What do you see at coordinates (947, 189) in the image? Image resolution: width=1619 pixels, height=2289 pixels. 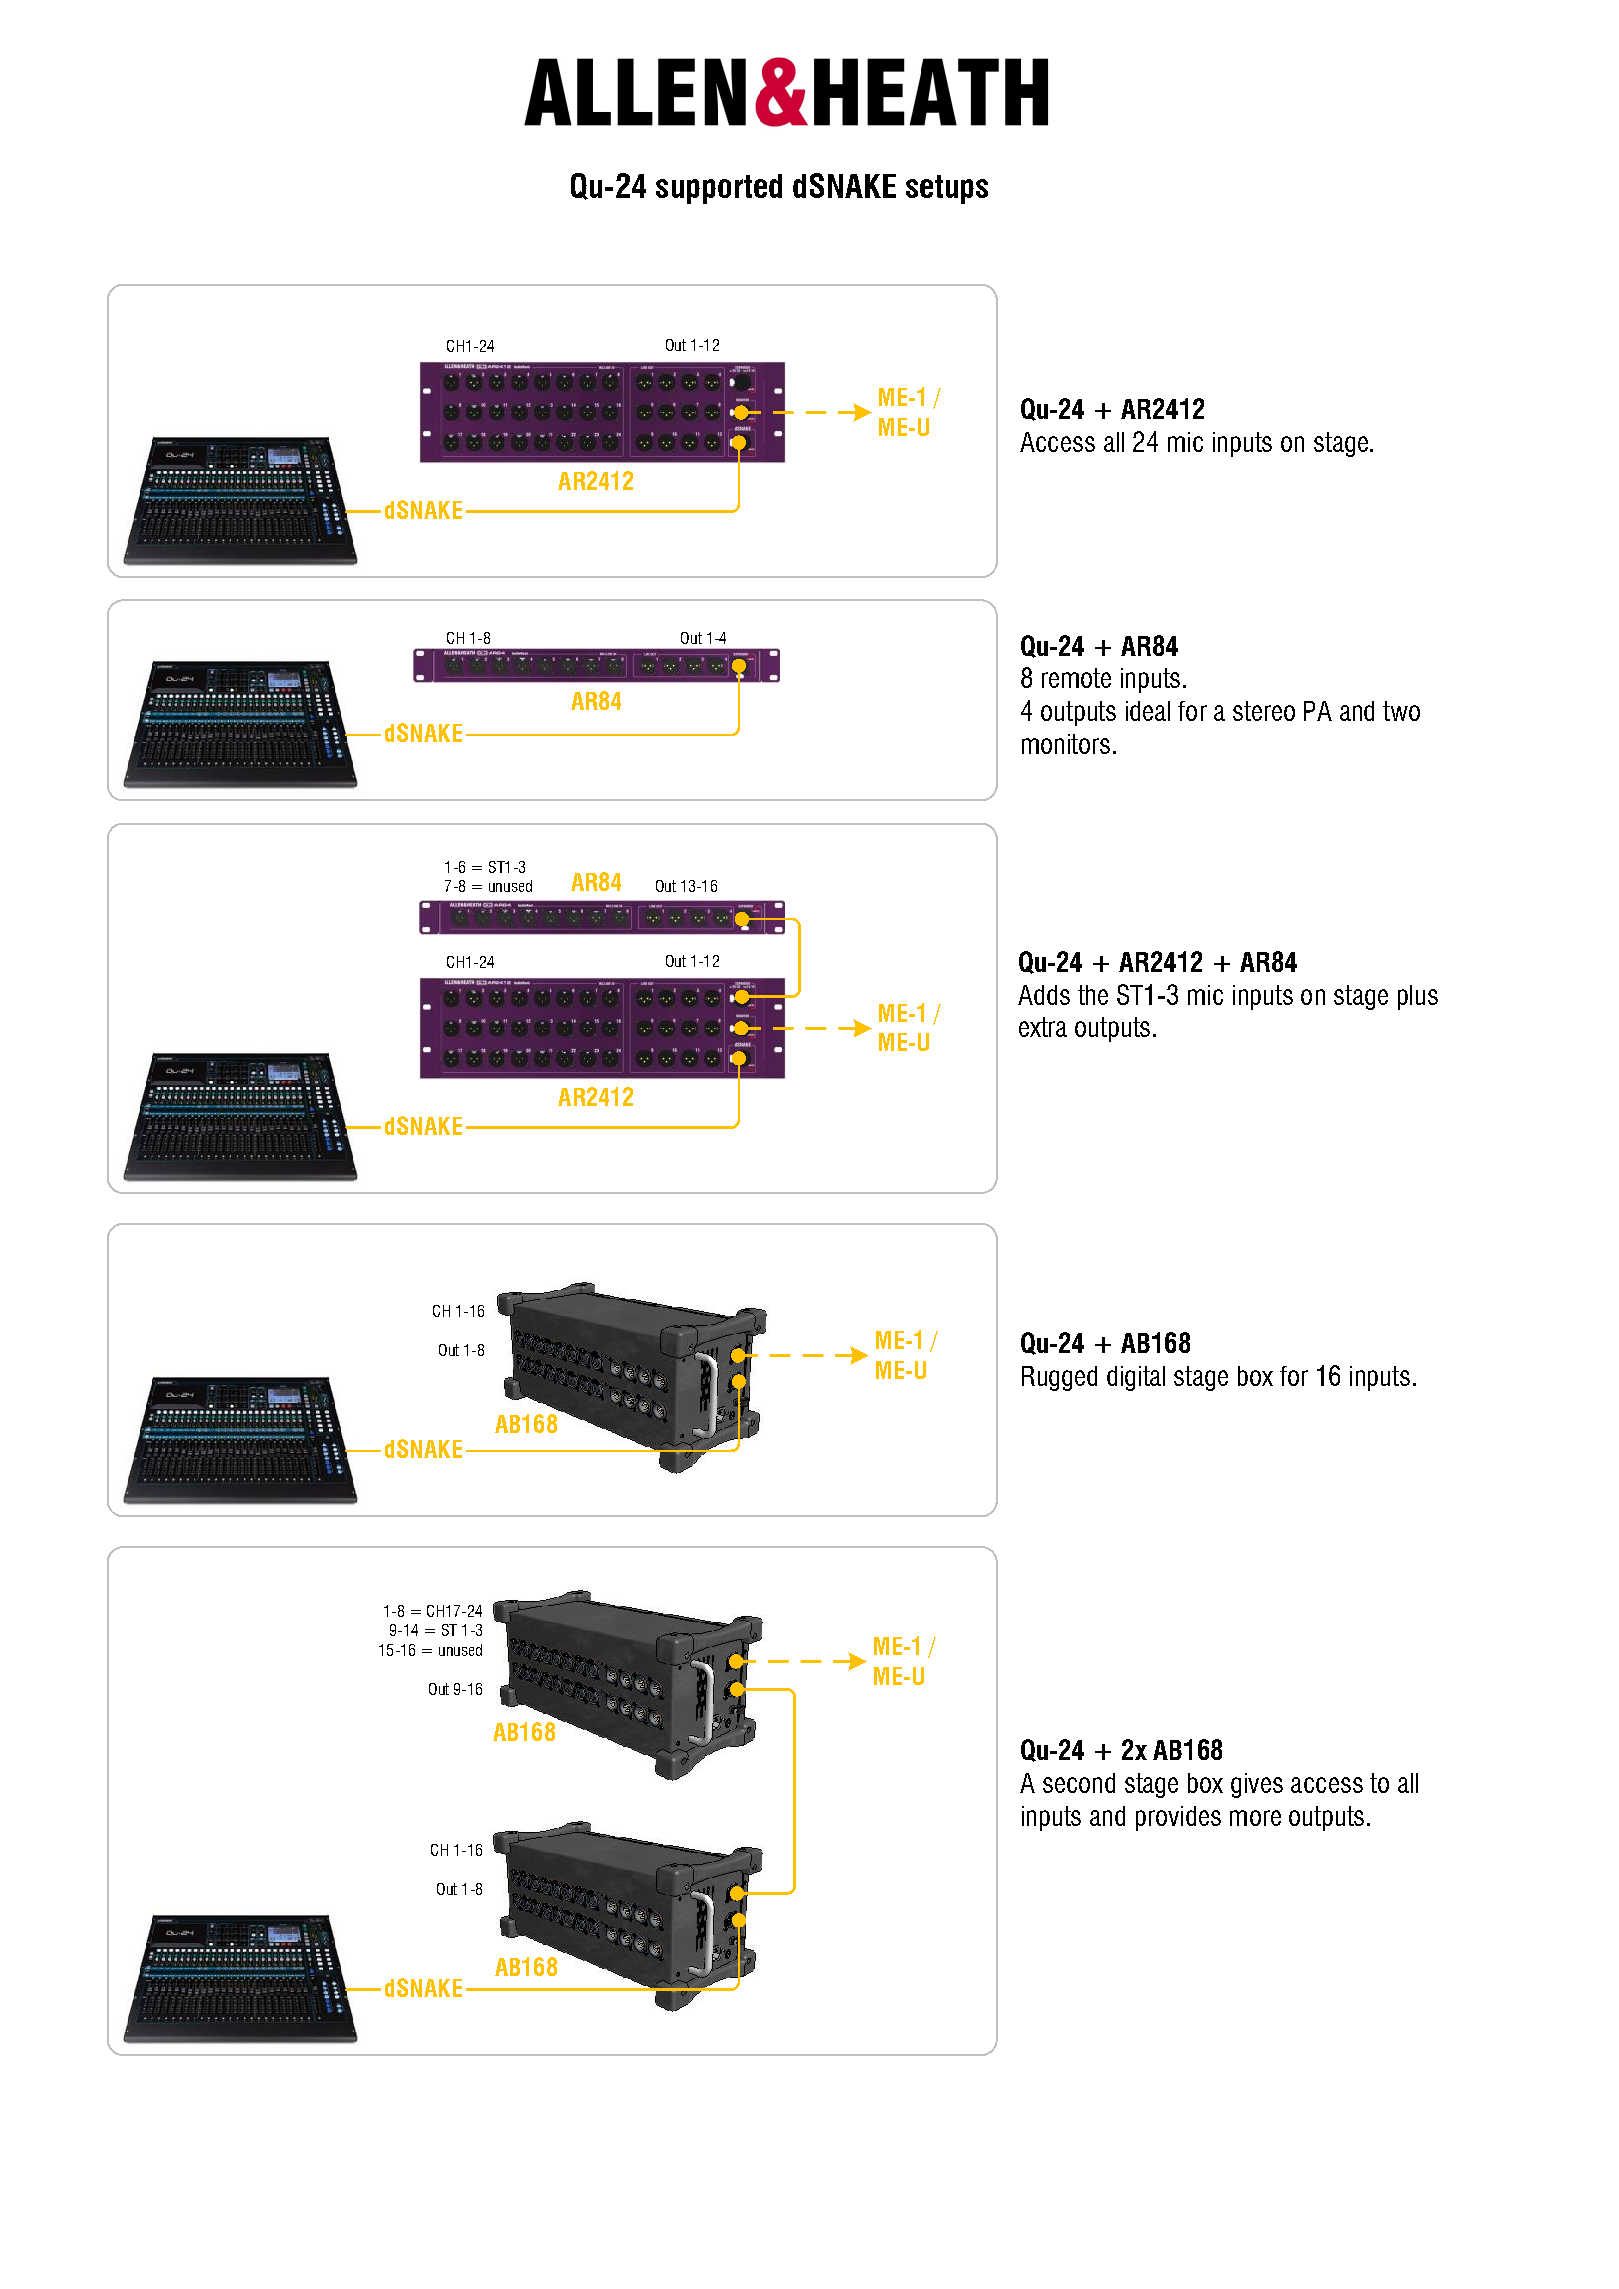 I see `setups` at bounding box center [947, 189].
